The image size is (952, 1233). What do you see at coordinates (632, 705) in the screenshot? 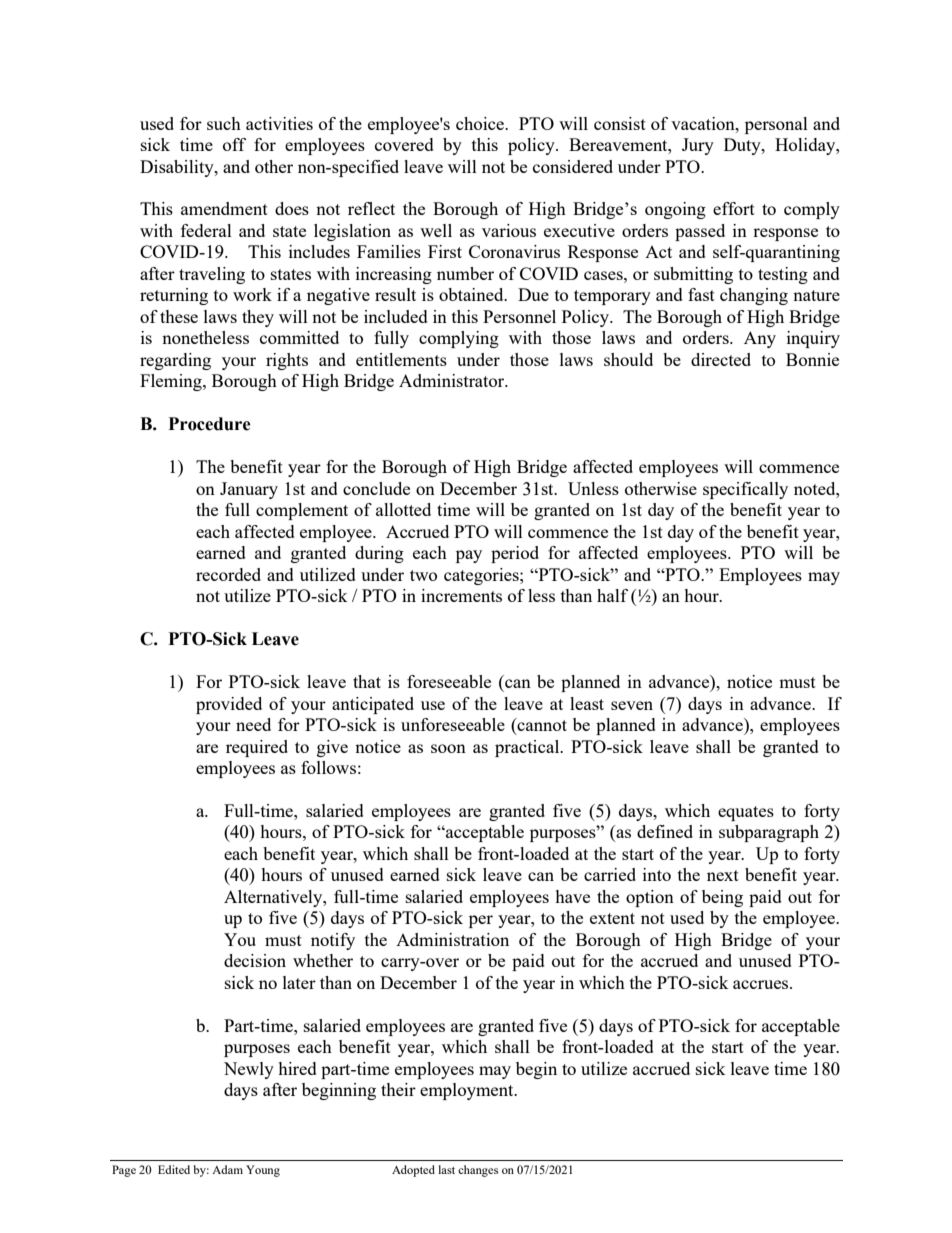
I see `seven` at bounding box center [632, 705].
